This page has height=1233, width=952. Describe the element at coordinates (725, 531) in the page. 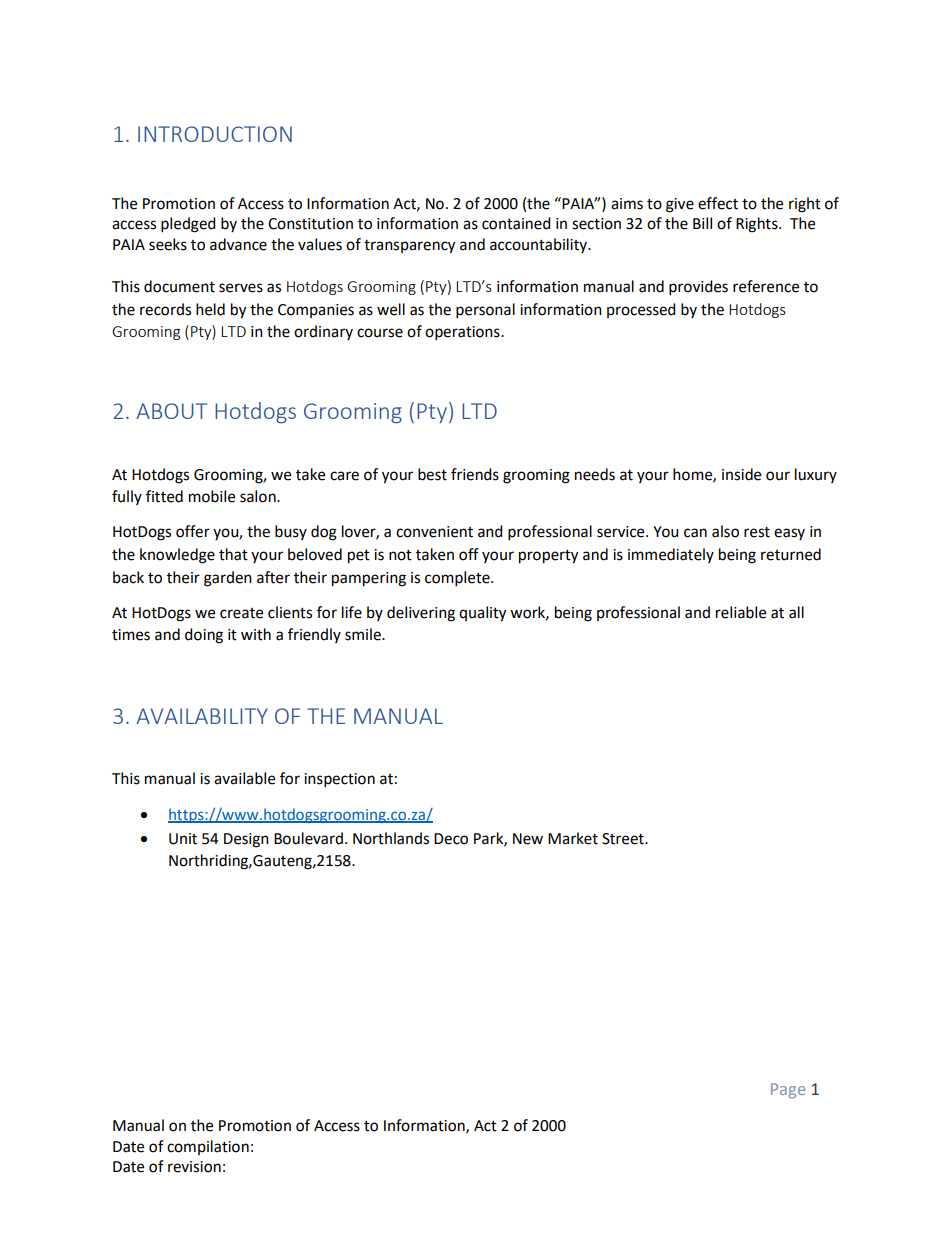

I see `also` at that location.
